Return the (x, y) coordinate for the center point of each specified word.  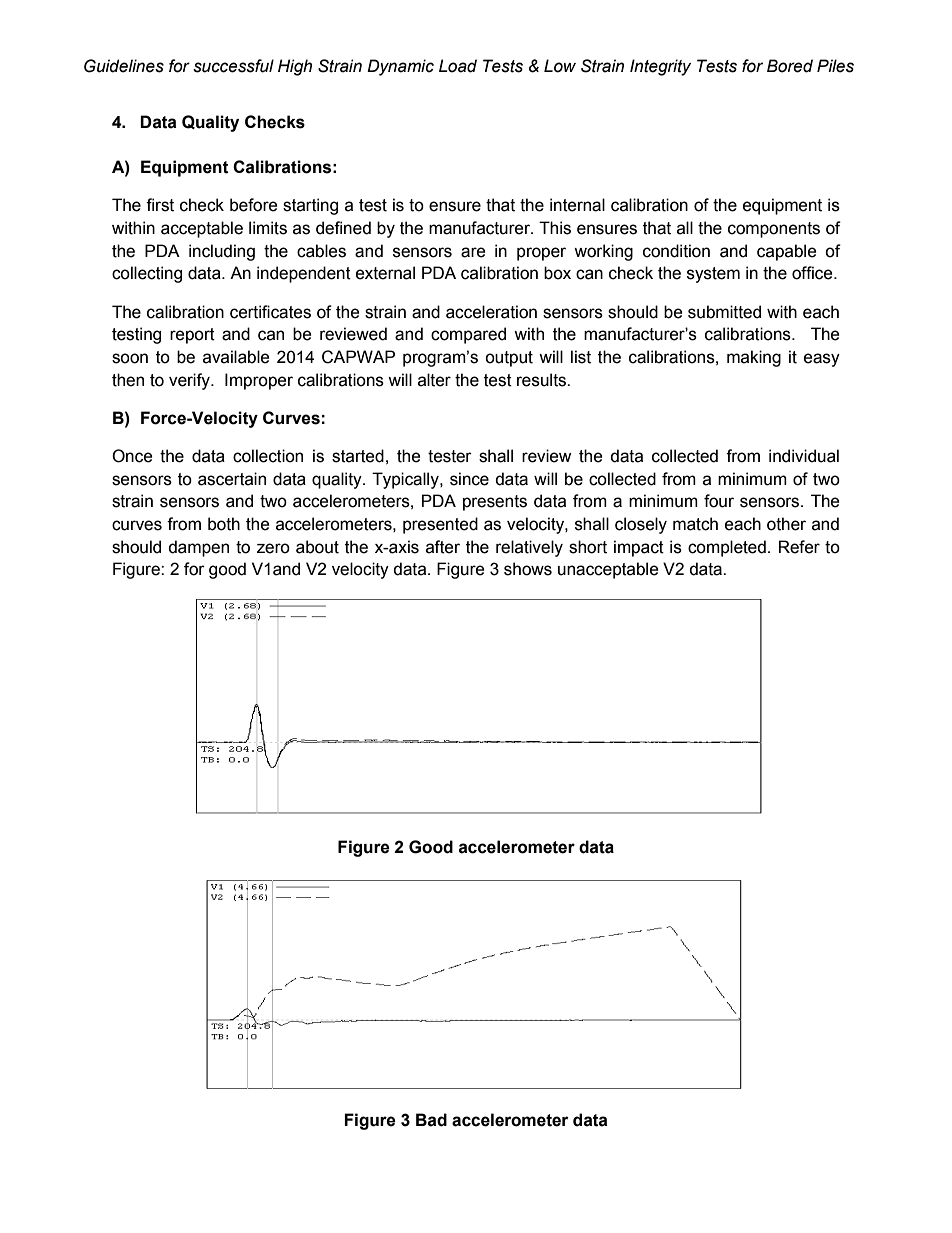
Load (458, 66)
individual (804, 456)
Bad (431, 1120)
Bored (790, 66)
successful (233, 66)
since (469, 479)
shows (528, 569)
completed (727, 548)
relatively (529, 548)
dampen (198, 548)
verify (190, 381)
